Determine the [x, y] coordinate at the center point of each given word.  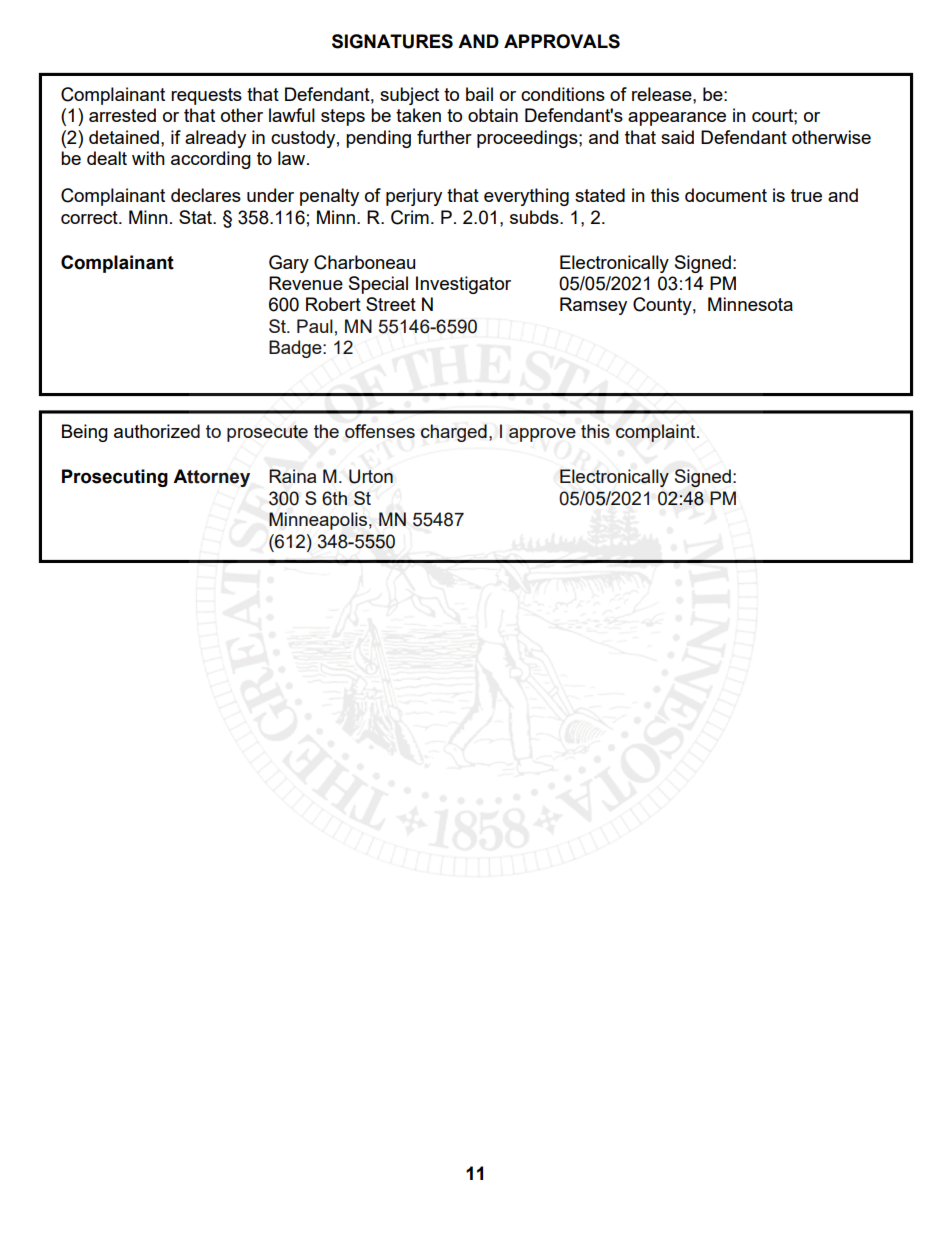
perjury [414, 197]
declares [206, 195]
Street [391, 304]
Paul [315, 326]
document [726, 195]
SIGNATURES [392, 41]
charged [454, 433]
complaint [657, 433]
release [663, 94]
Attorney [211, 478]
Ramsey [593, 306]
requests [206, 96]
